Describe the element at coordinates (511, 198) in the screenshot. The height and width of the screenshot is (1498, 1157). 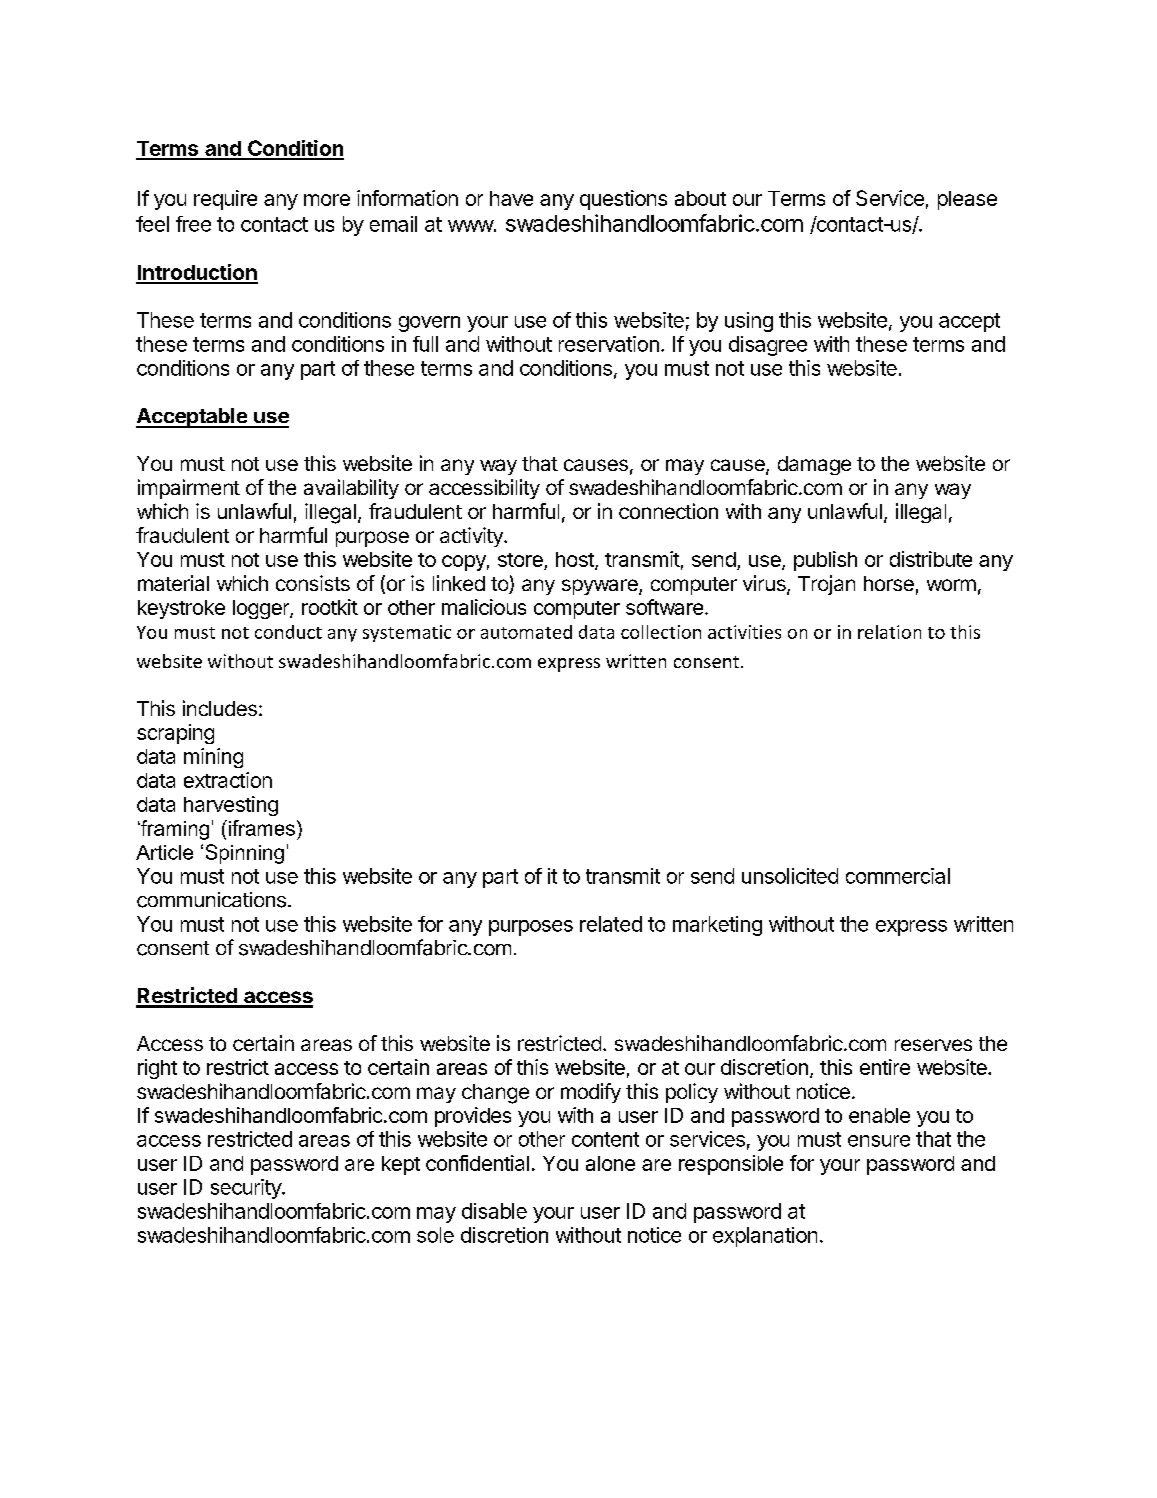
I see `have` at that location.
